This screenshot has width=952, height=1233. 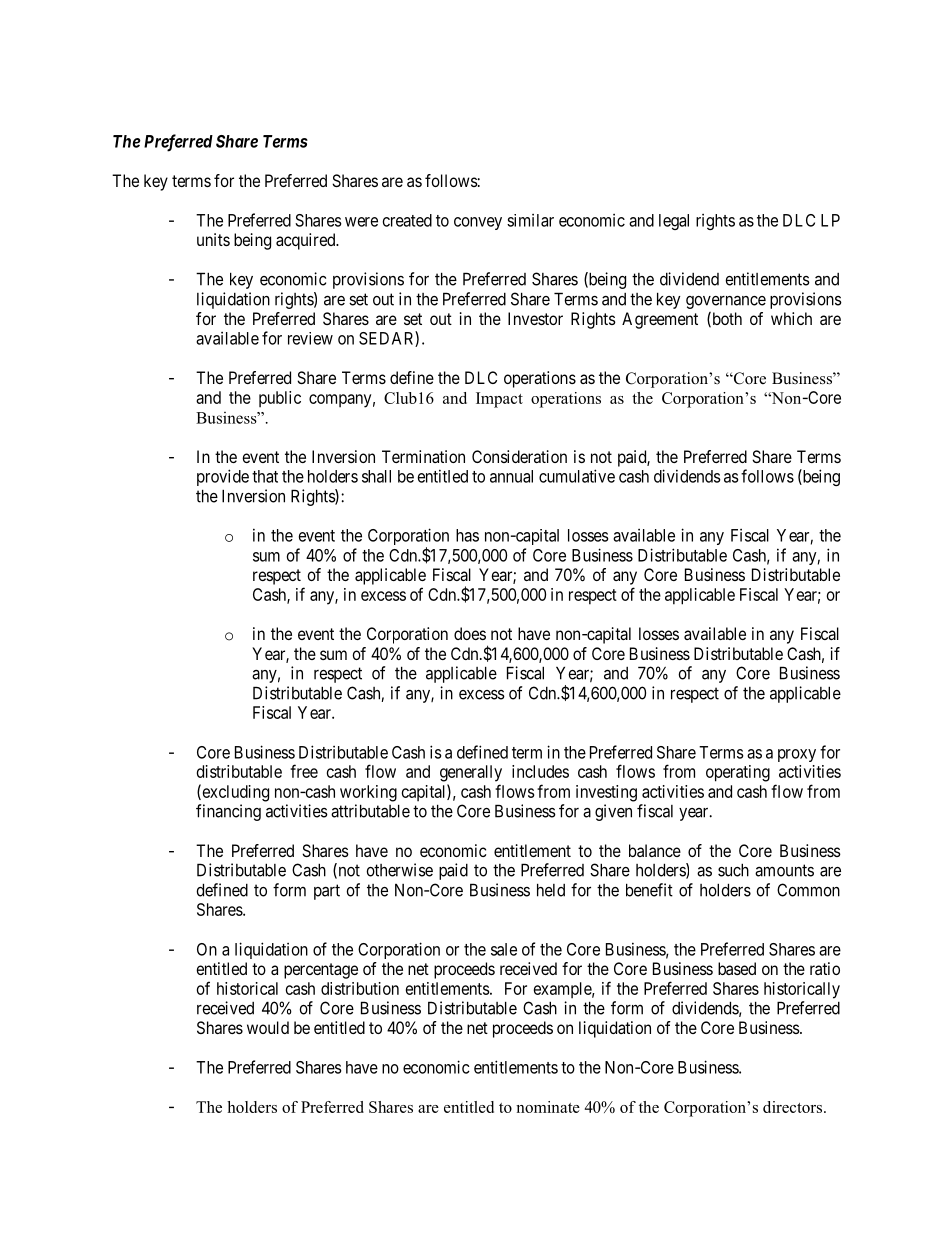 I want to click on free, so click(x=304, y=771).
